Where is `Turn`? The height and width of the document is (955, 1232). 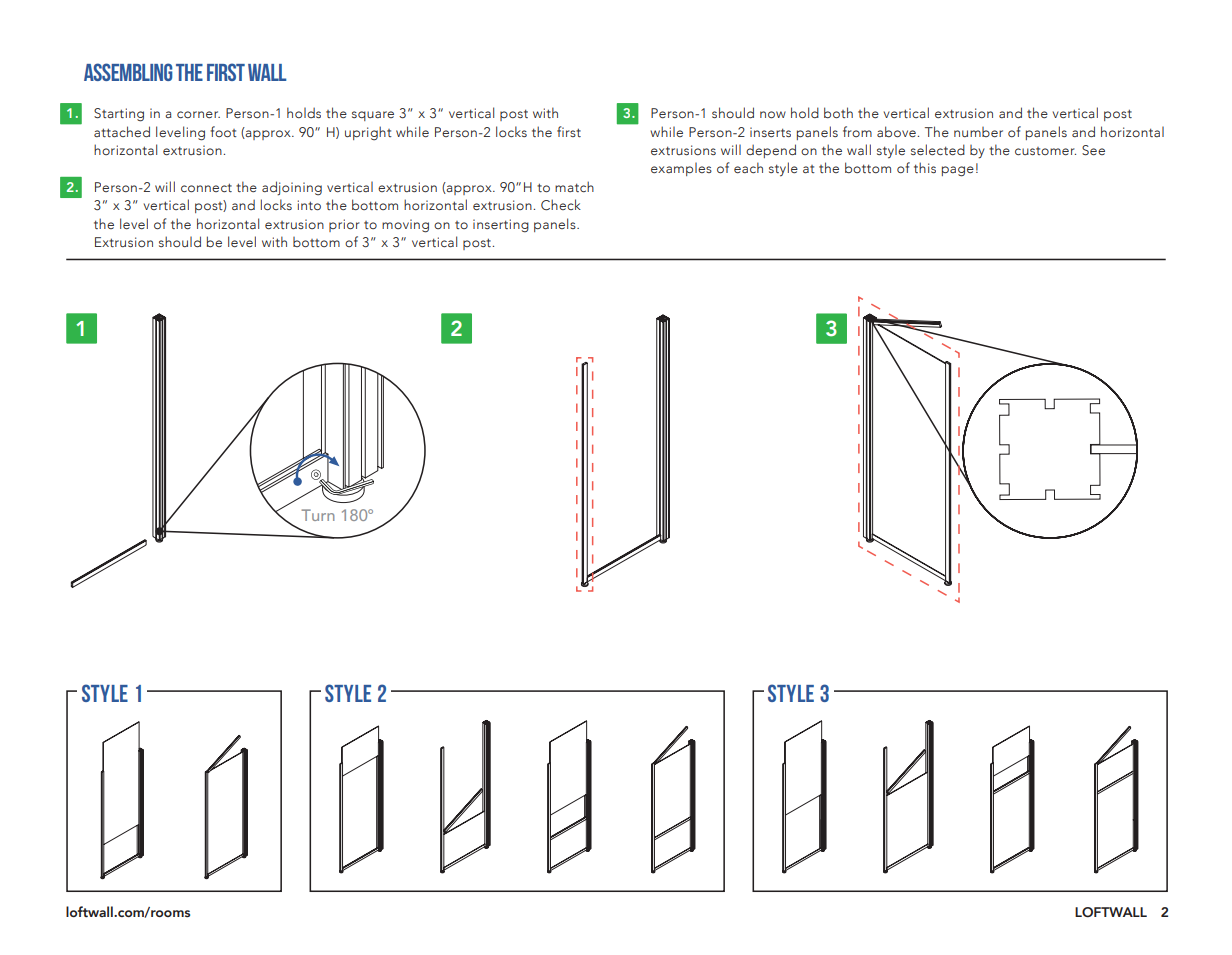 Turn is located at coordinates (318, 515).
